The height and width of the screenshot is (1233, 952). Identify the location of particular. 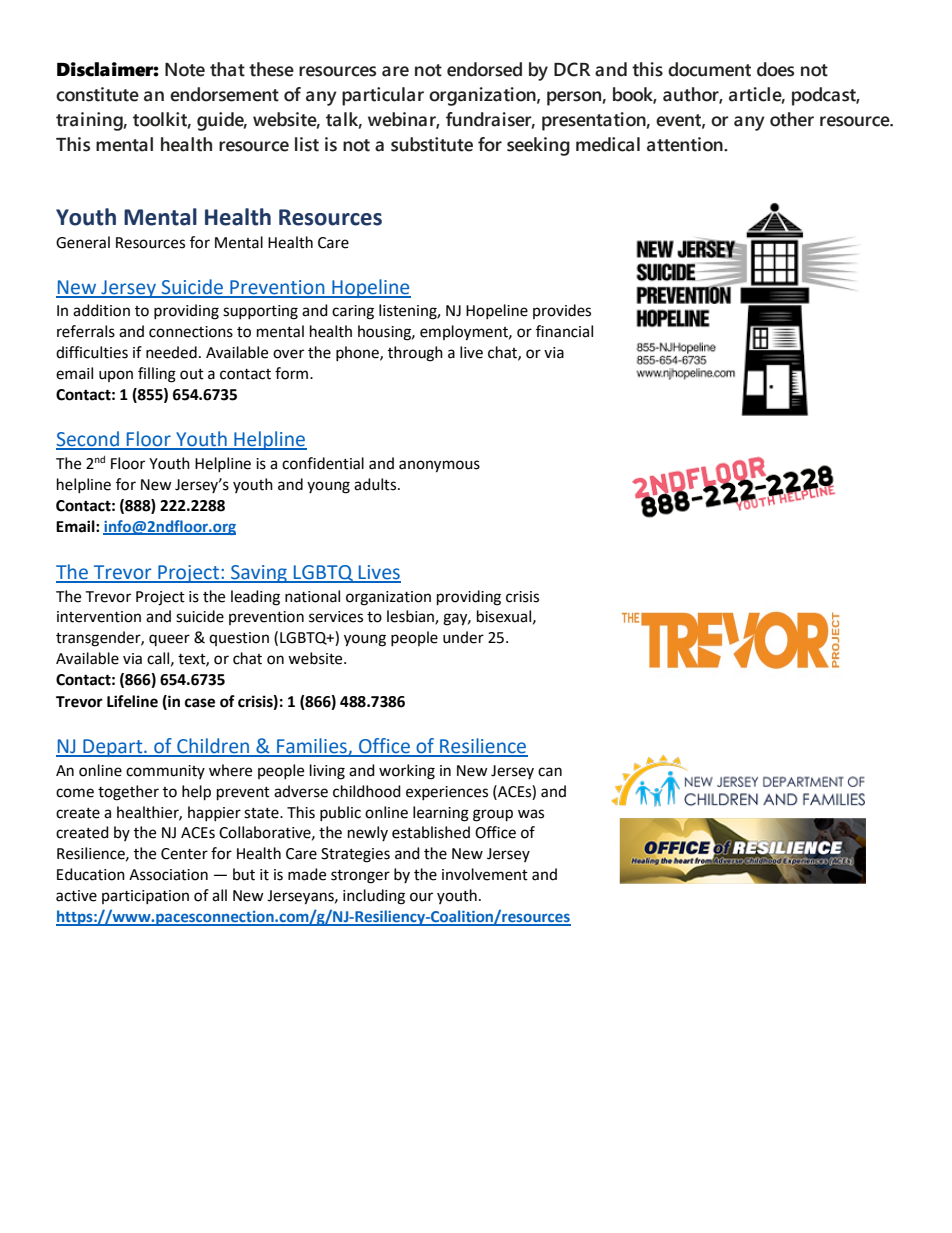
(383, 96).
